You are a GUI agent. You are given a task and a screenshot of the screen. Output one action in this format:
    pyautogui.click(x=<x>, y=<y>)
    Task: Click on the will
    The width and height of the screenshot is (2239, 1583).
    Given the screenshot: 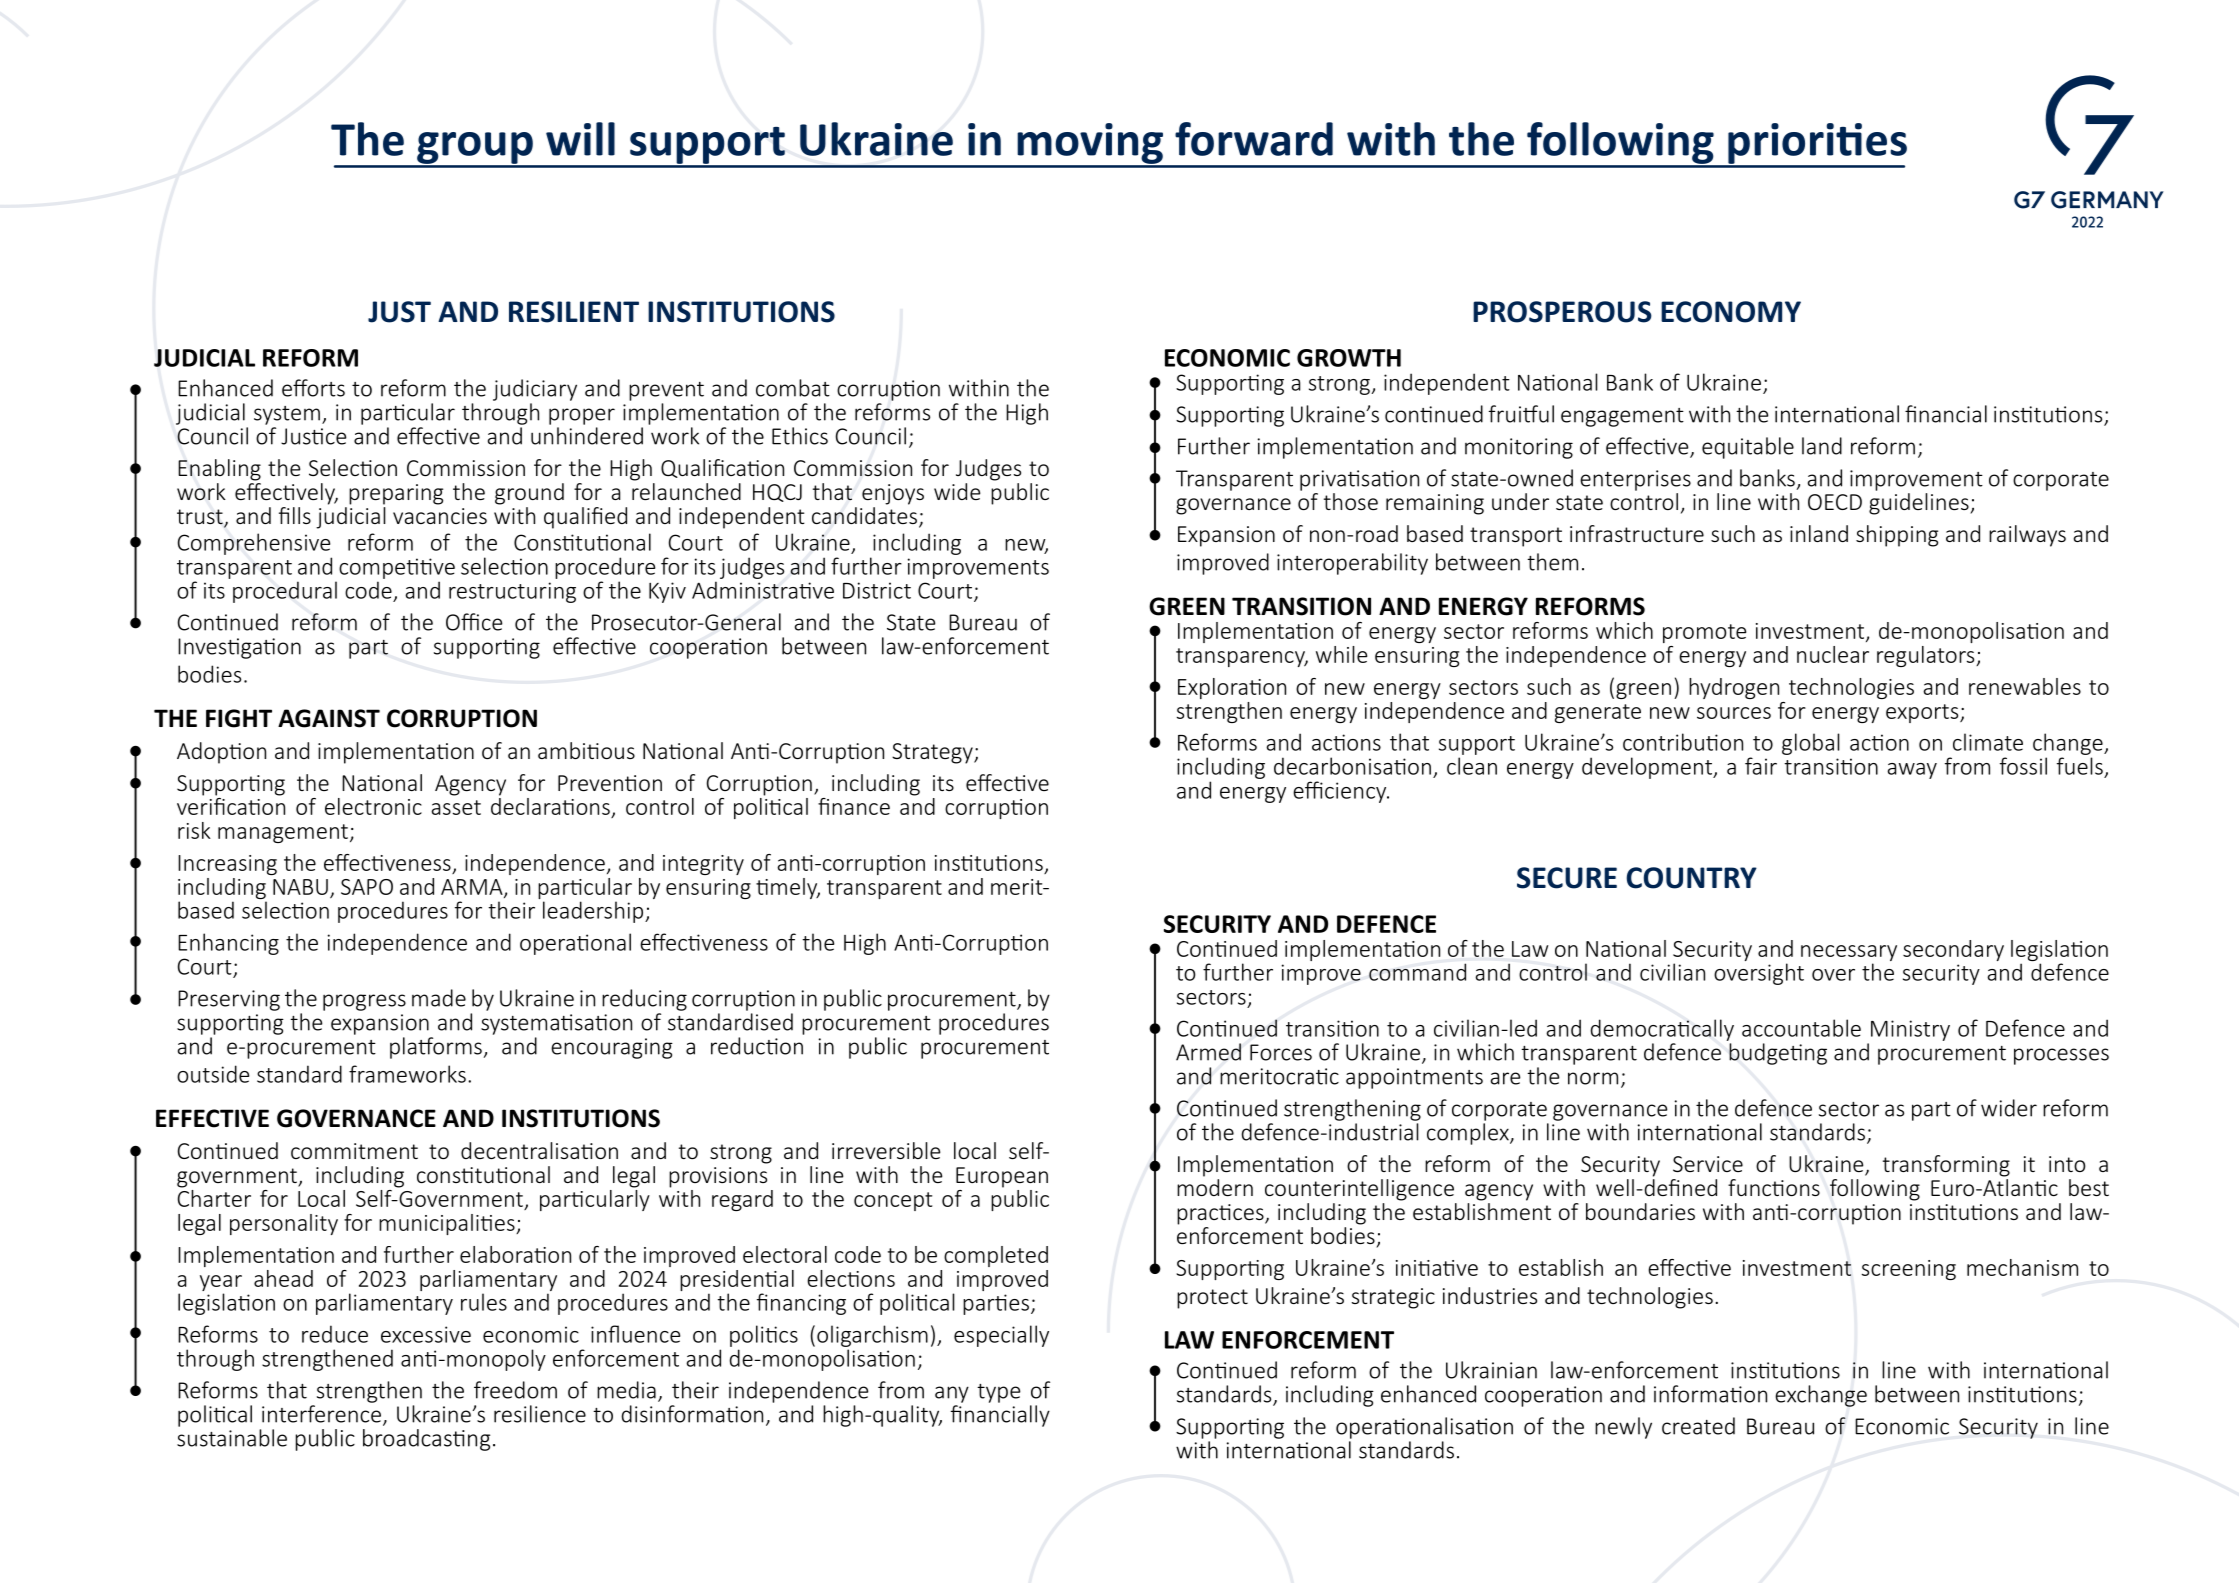 What is the action you would take?
    pyautogui.click(x=580, y=139)
